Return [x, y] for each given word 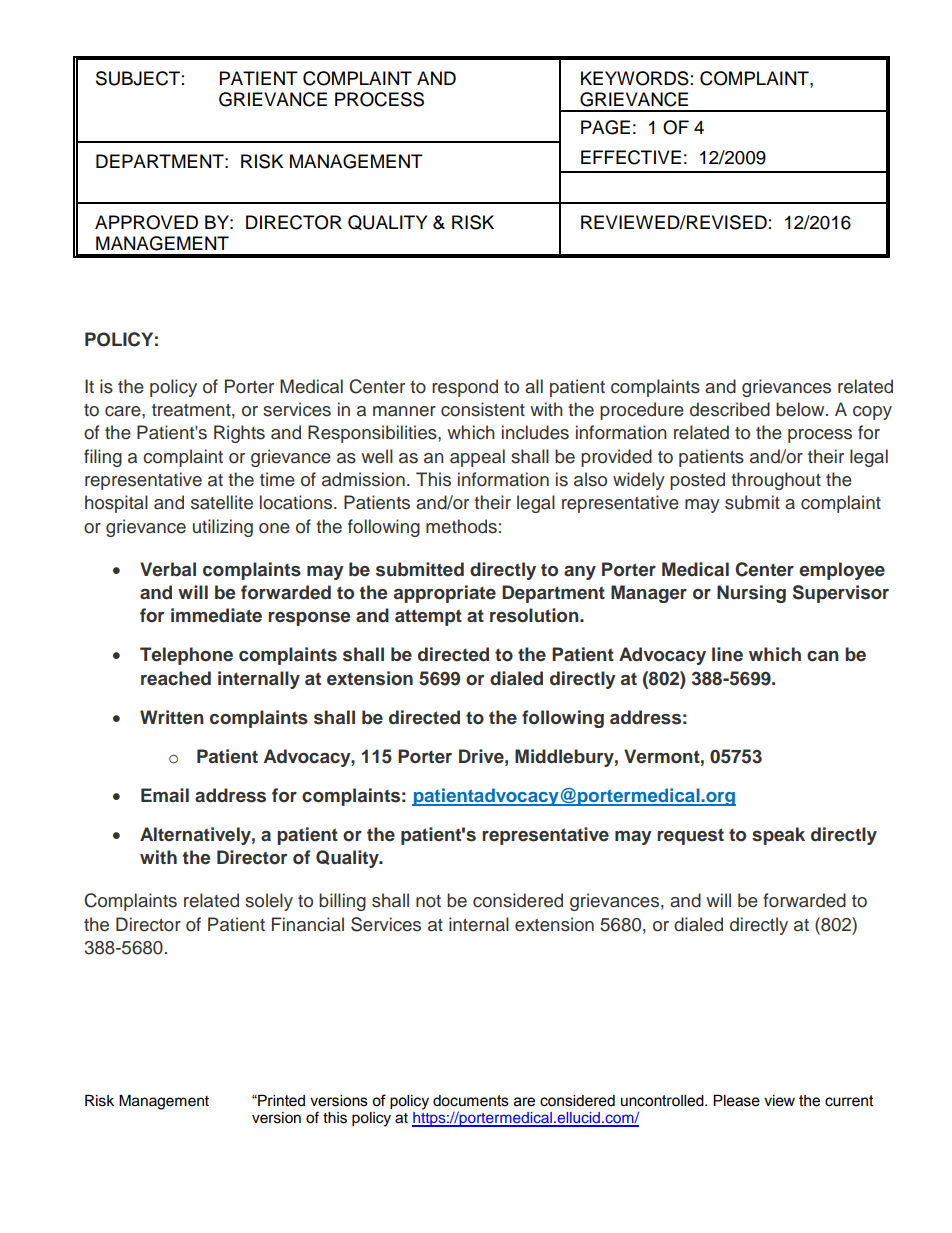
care [124, 411]
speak [778, 836]
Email [165, 795]
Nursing [751, 594]
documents [471, 1101]
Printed [280, 1101]
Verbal [168, 569]
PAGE [605, 127]
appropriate [445, 594]
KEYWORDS [635, 78]
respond [465, 388]
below [801, 409]
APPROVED [146, 222]
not [428, 901]
